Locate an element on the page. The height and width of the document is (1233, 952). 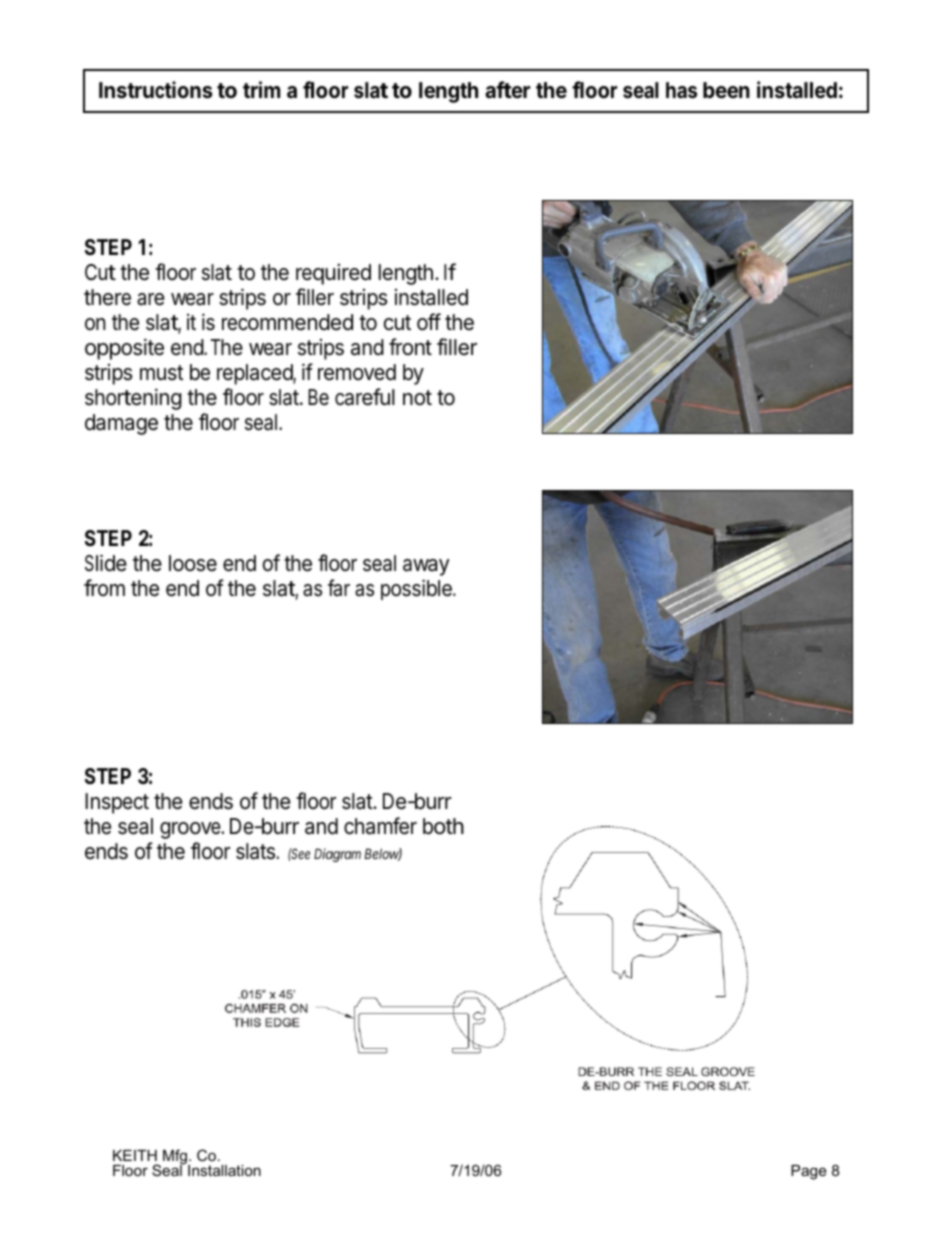
Installation is located at coordinates (224, 1170).
